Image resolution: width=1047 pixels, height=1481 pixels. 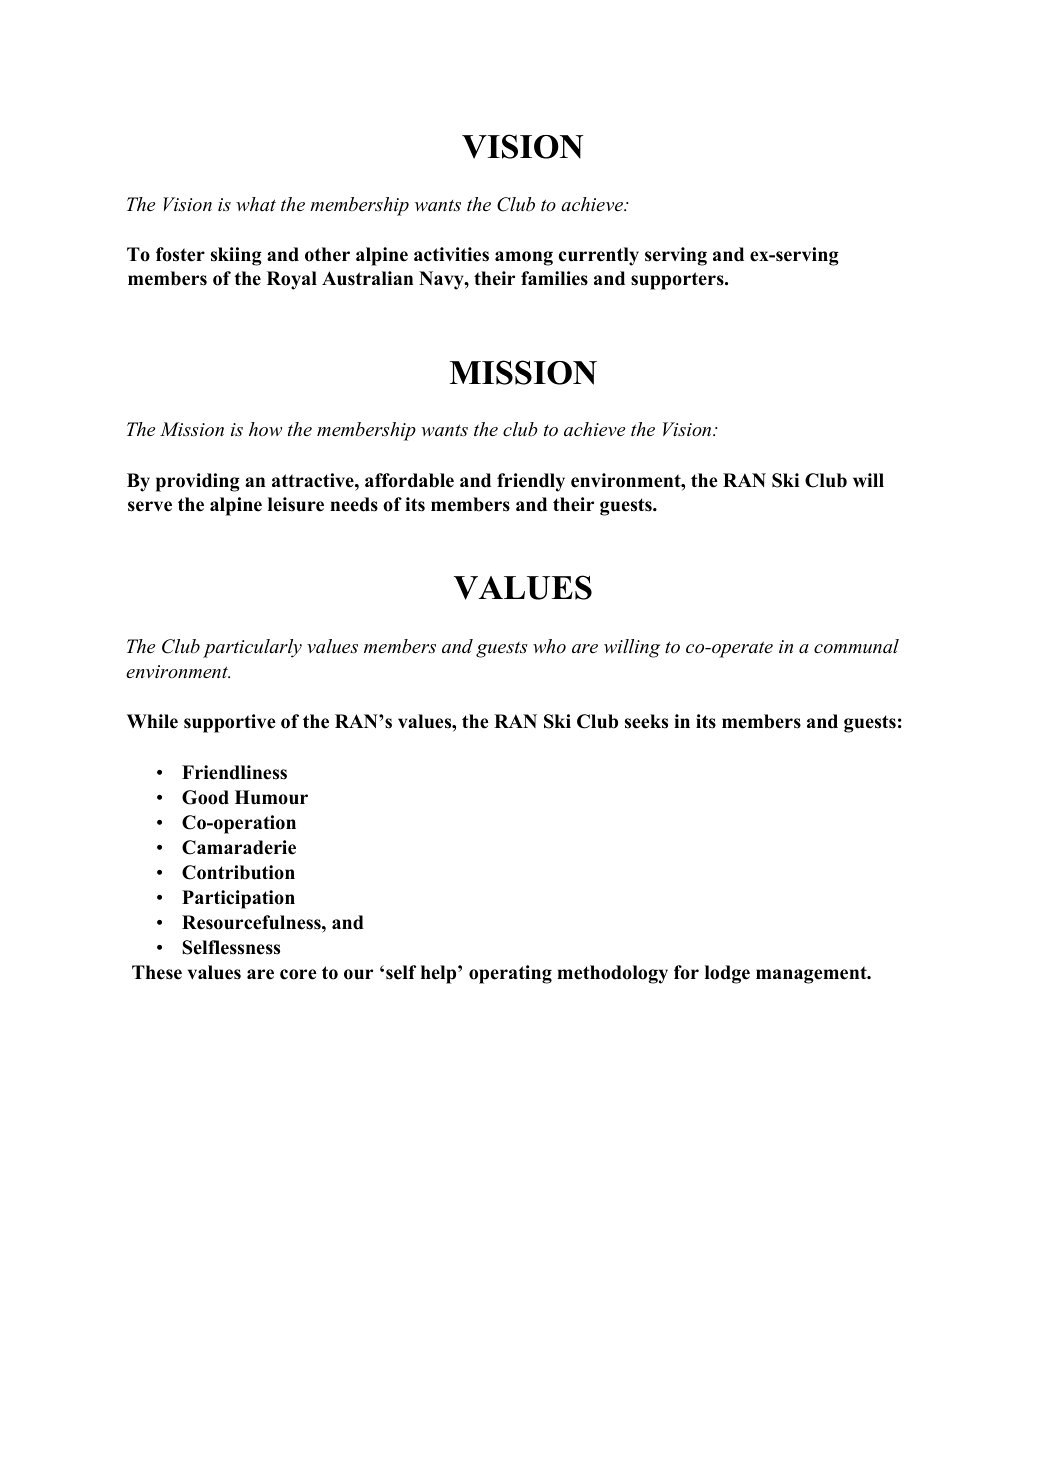 I want to click on supportive, so click(x=230, y=723).
